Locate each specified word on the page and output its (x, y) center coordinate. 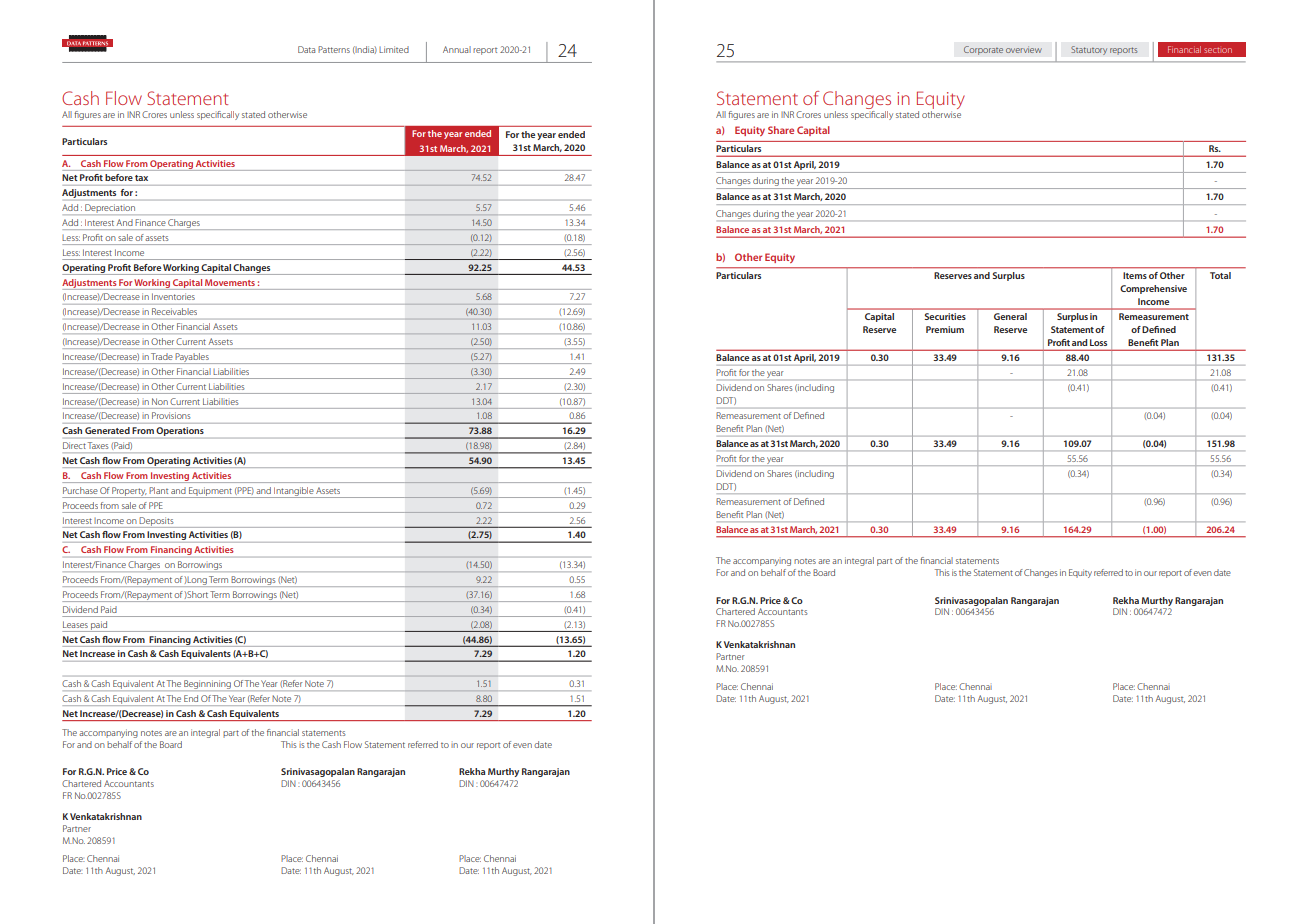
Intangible (293, 492)
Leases (75, 624)
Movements (230, 282)
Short (197, 594)
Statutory (1089, 50)
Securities (945, 316)
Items (1135, 275)
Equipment (210, 492)
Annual (457, 49)
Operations (180, 431)
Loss (1098, 342)
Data (306, 49)
